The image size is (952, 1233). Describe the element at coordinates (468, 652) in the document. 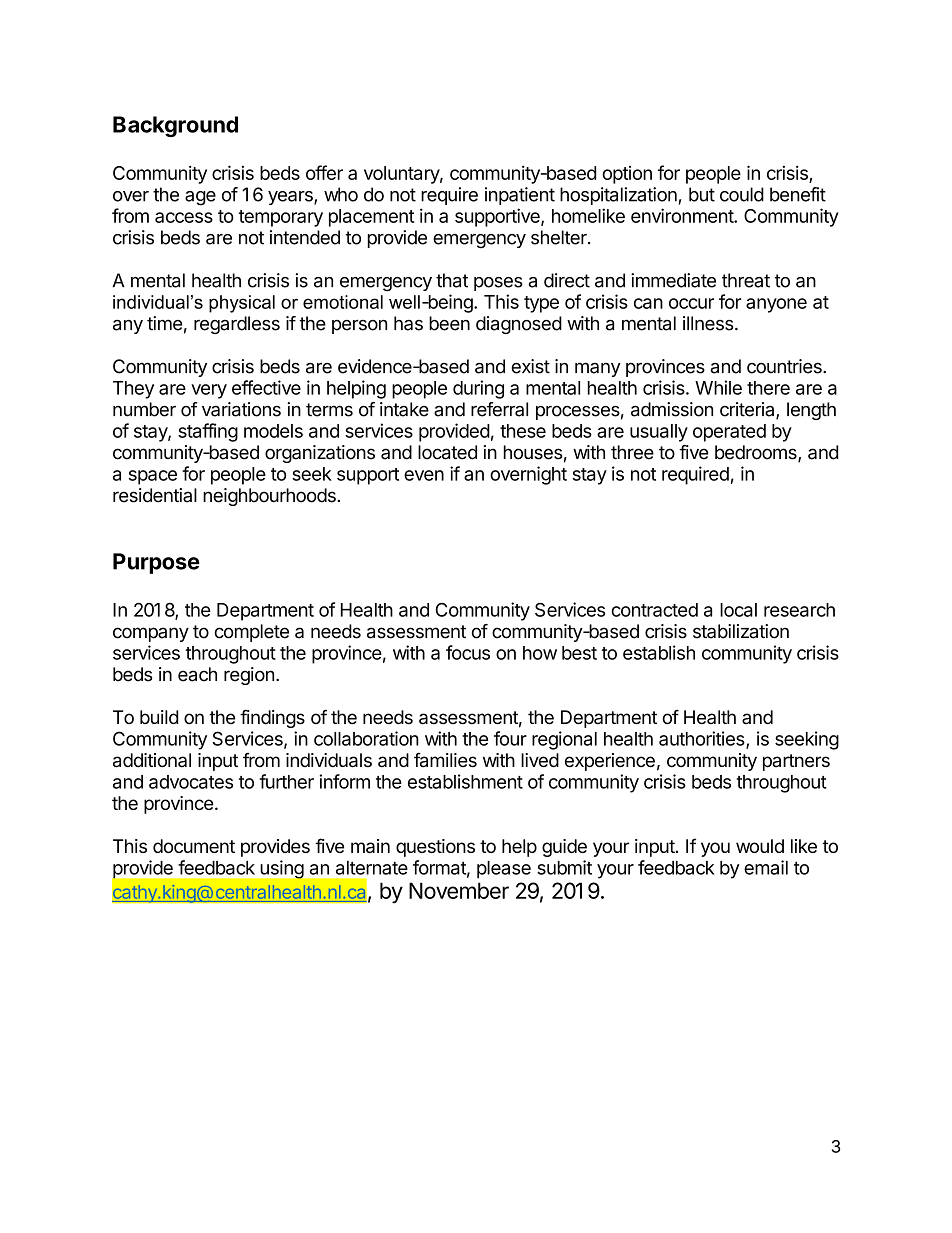

I see `focus` at that location.
